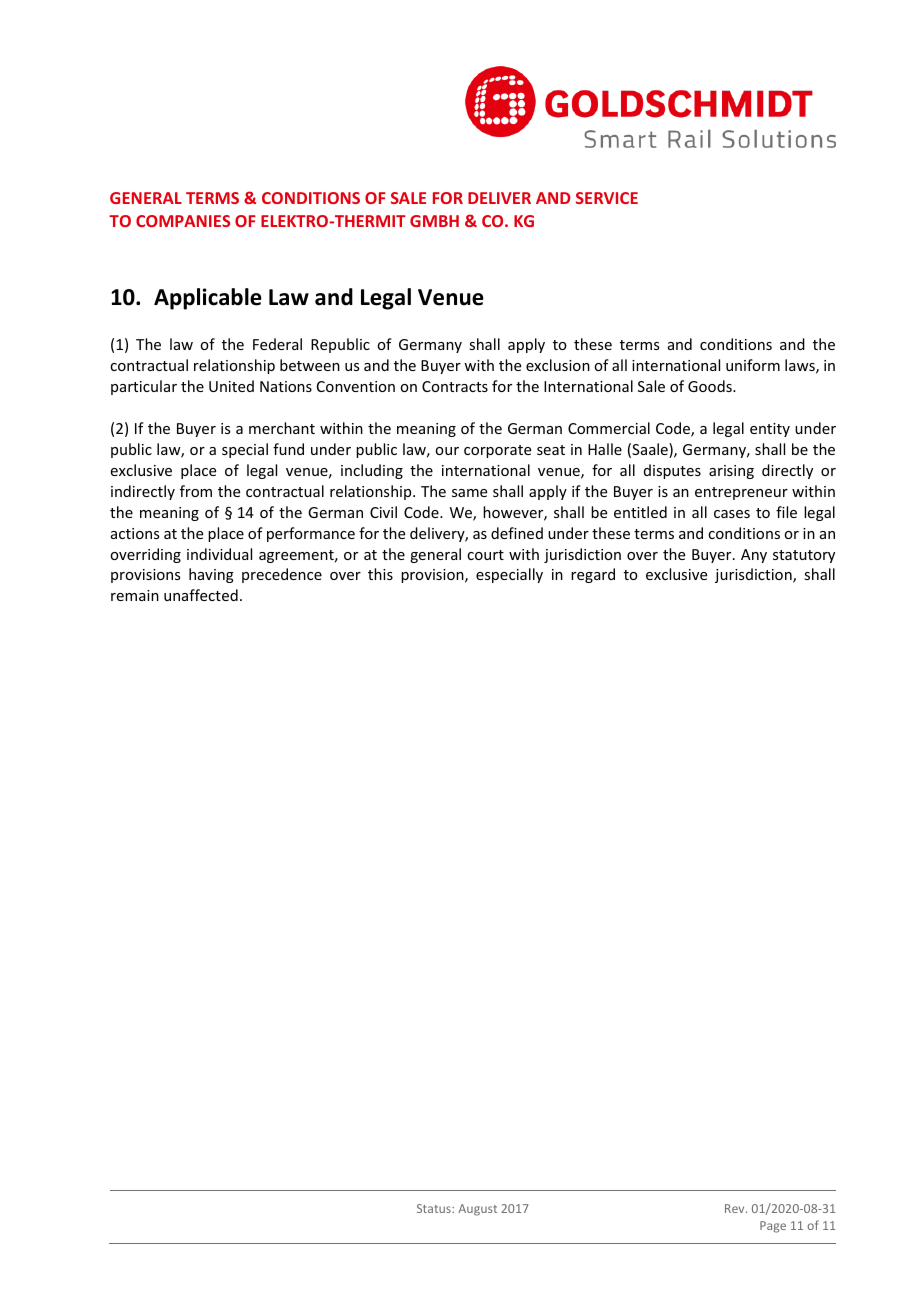  Describe the element at coordinates (477, 1210) in the document. I see `August` at that location.
